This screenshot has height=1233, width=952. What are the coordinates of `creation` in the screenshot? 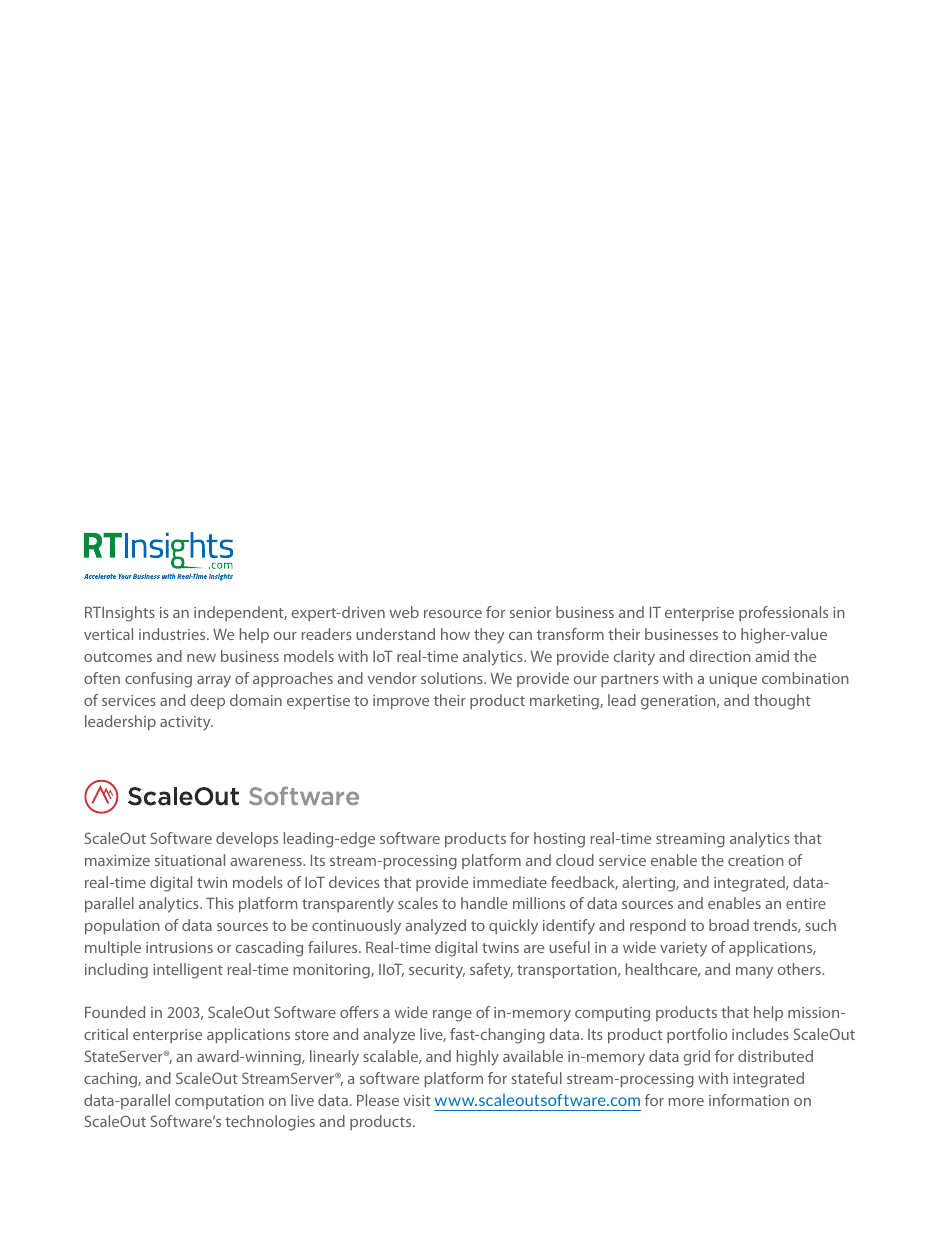 It's located at (756, 860).
